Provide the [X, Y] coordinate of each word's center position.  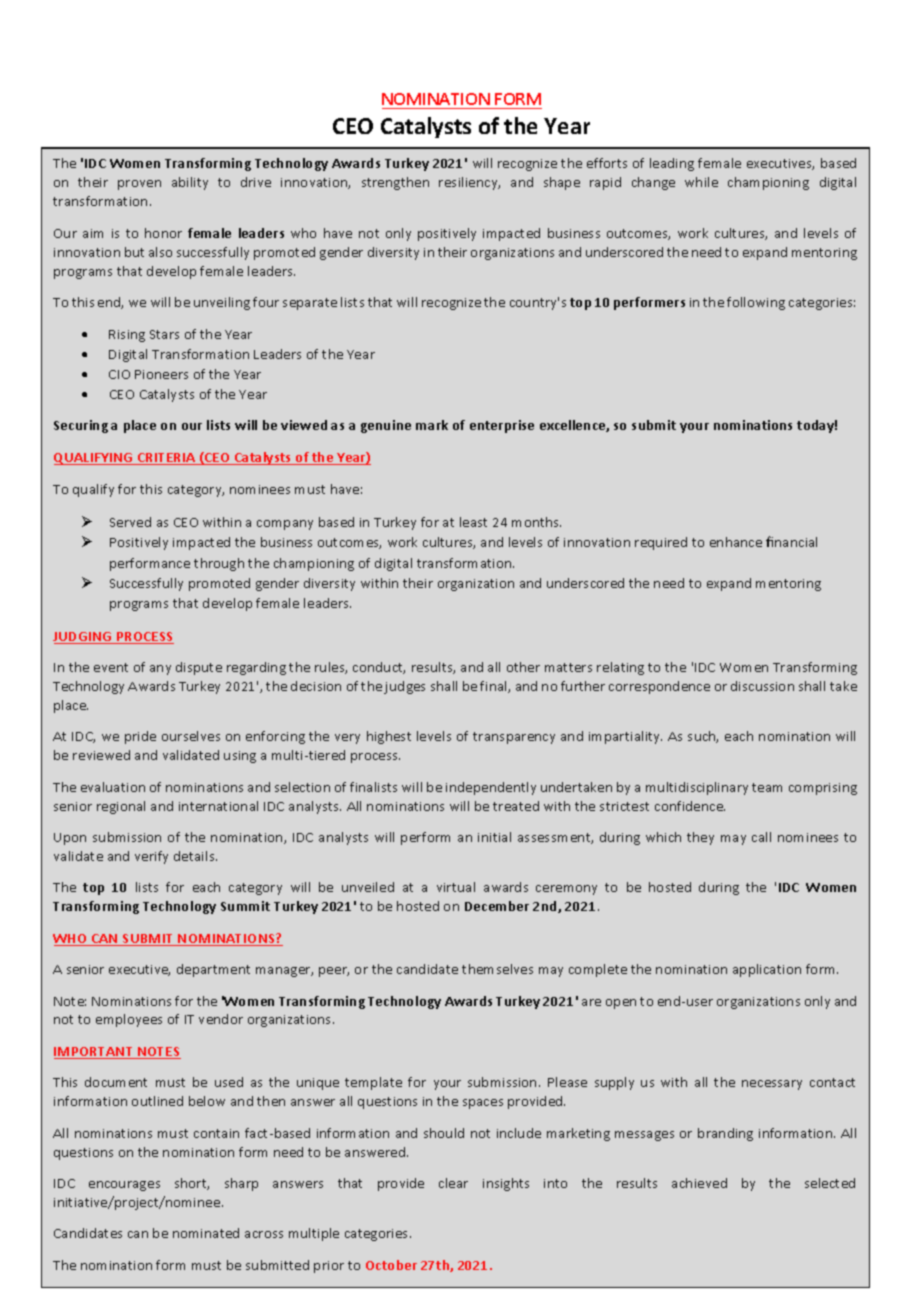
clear [453, 1183]
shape [562, 183]
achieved [699, 1183]
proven [139, 185]
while [701, 182]
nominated [206, 1233]
